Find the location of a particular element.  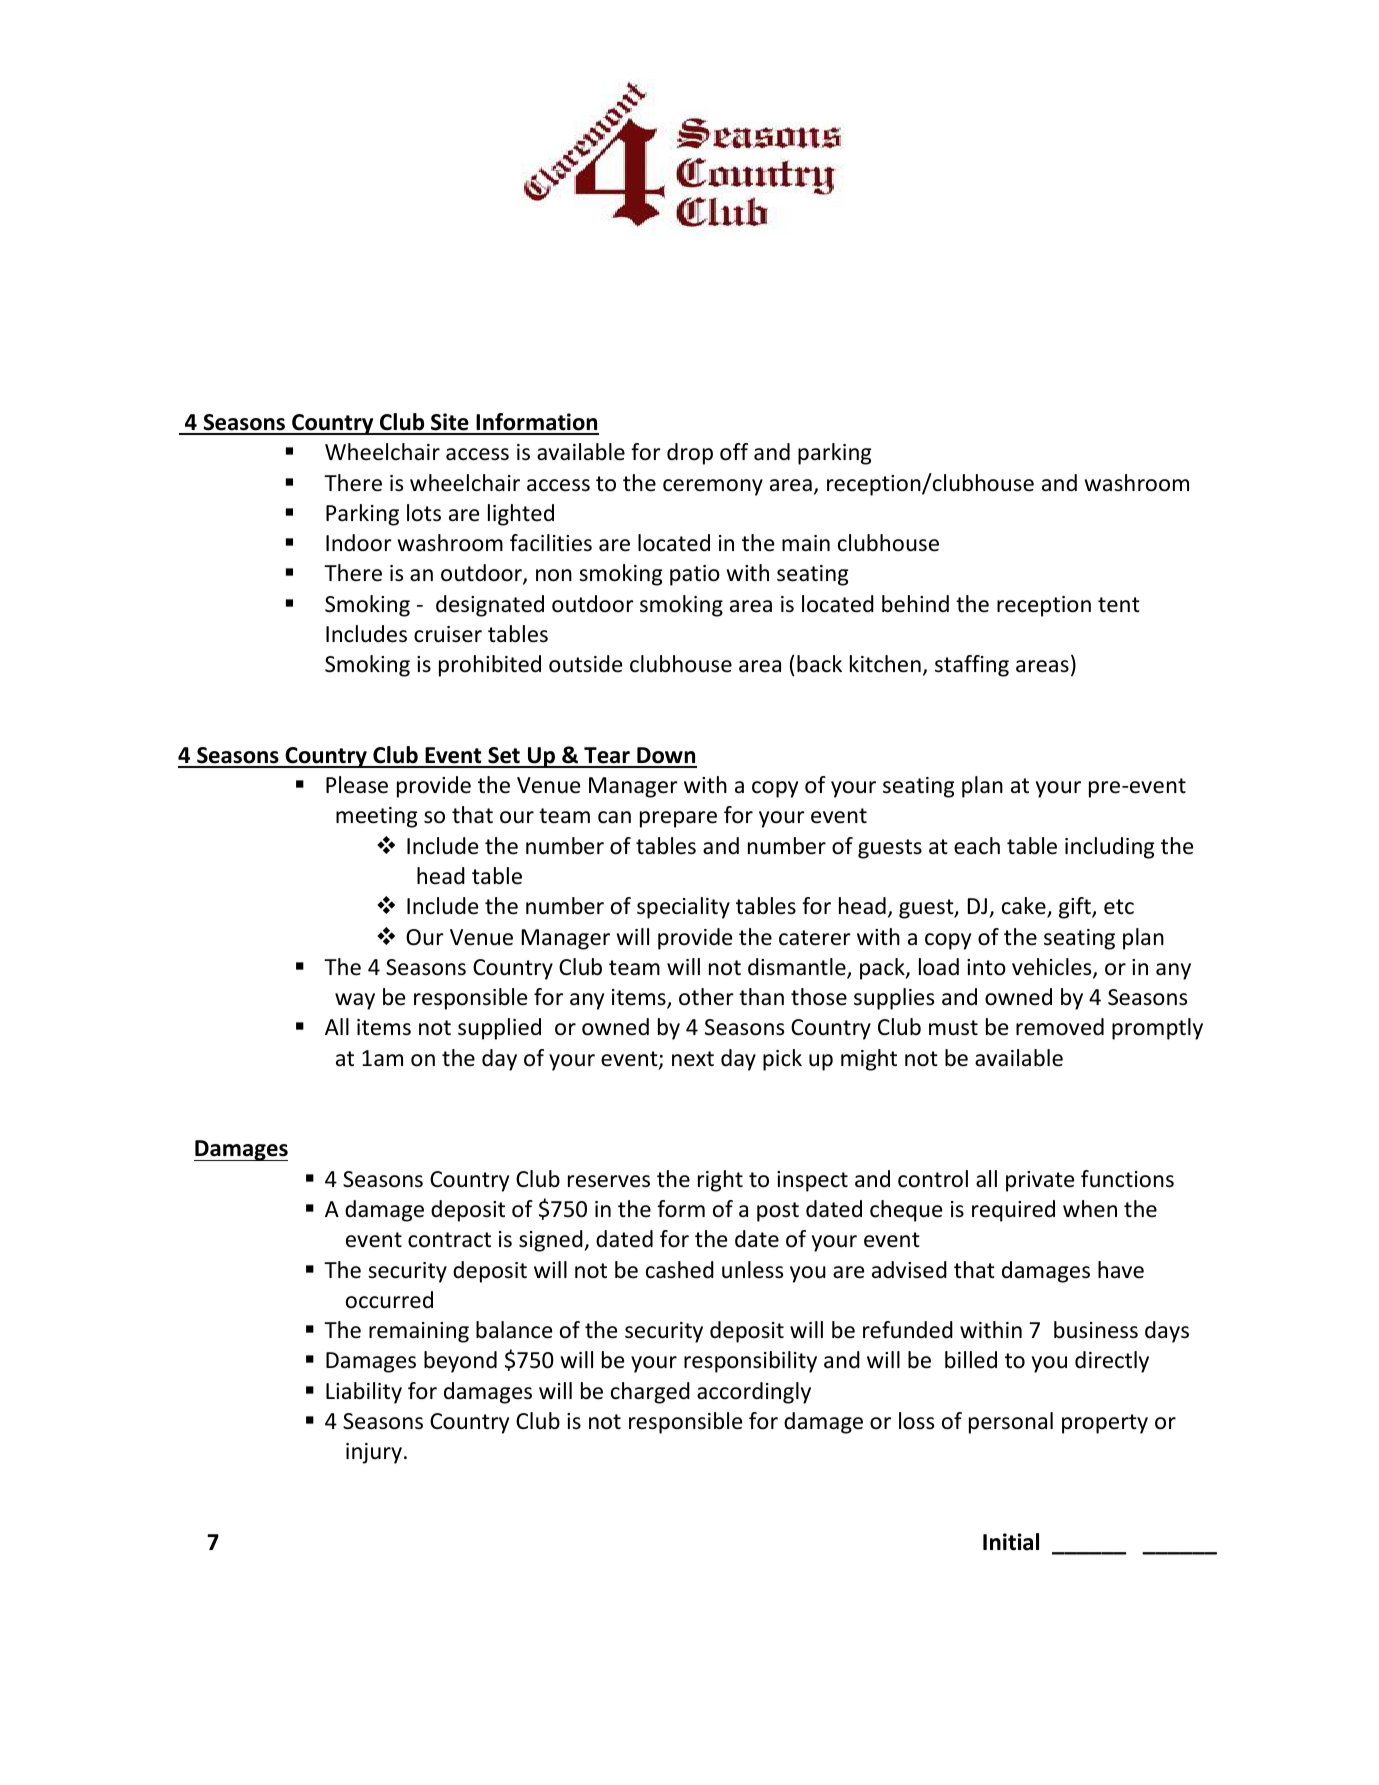

injury is located at coordinates (374, 1453).
